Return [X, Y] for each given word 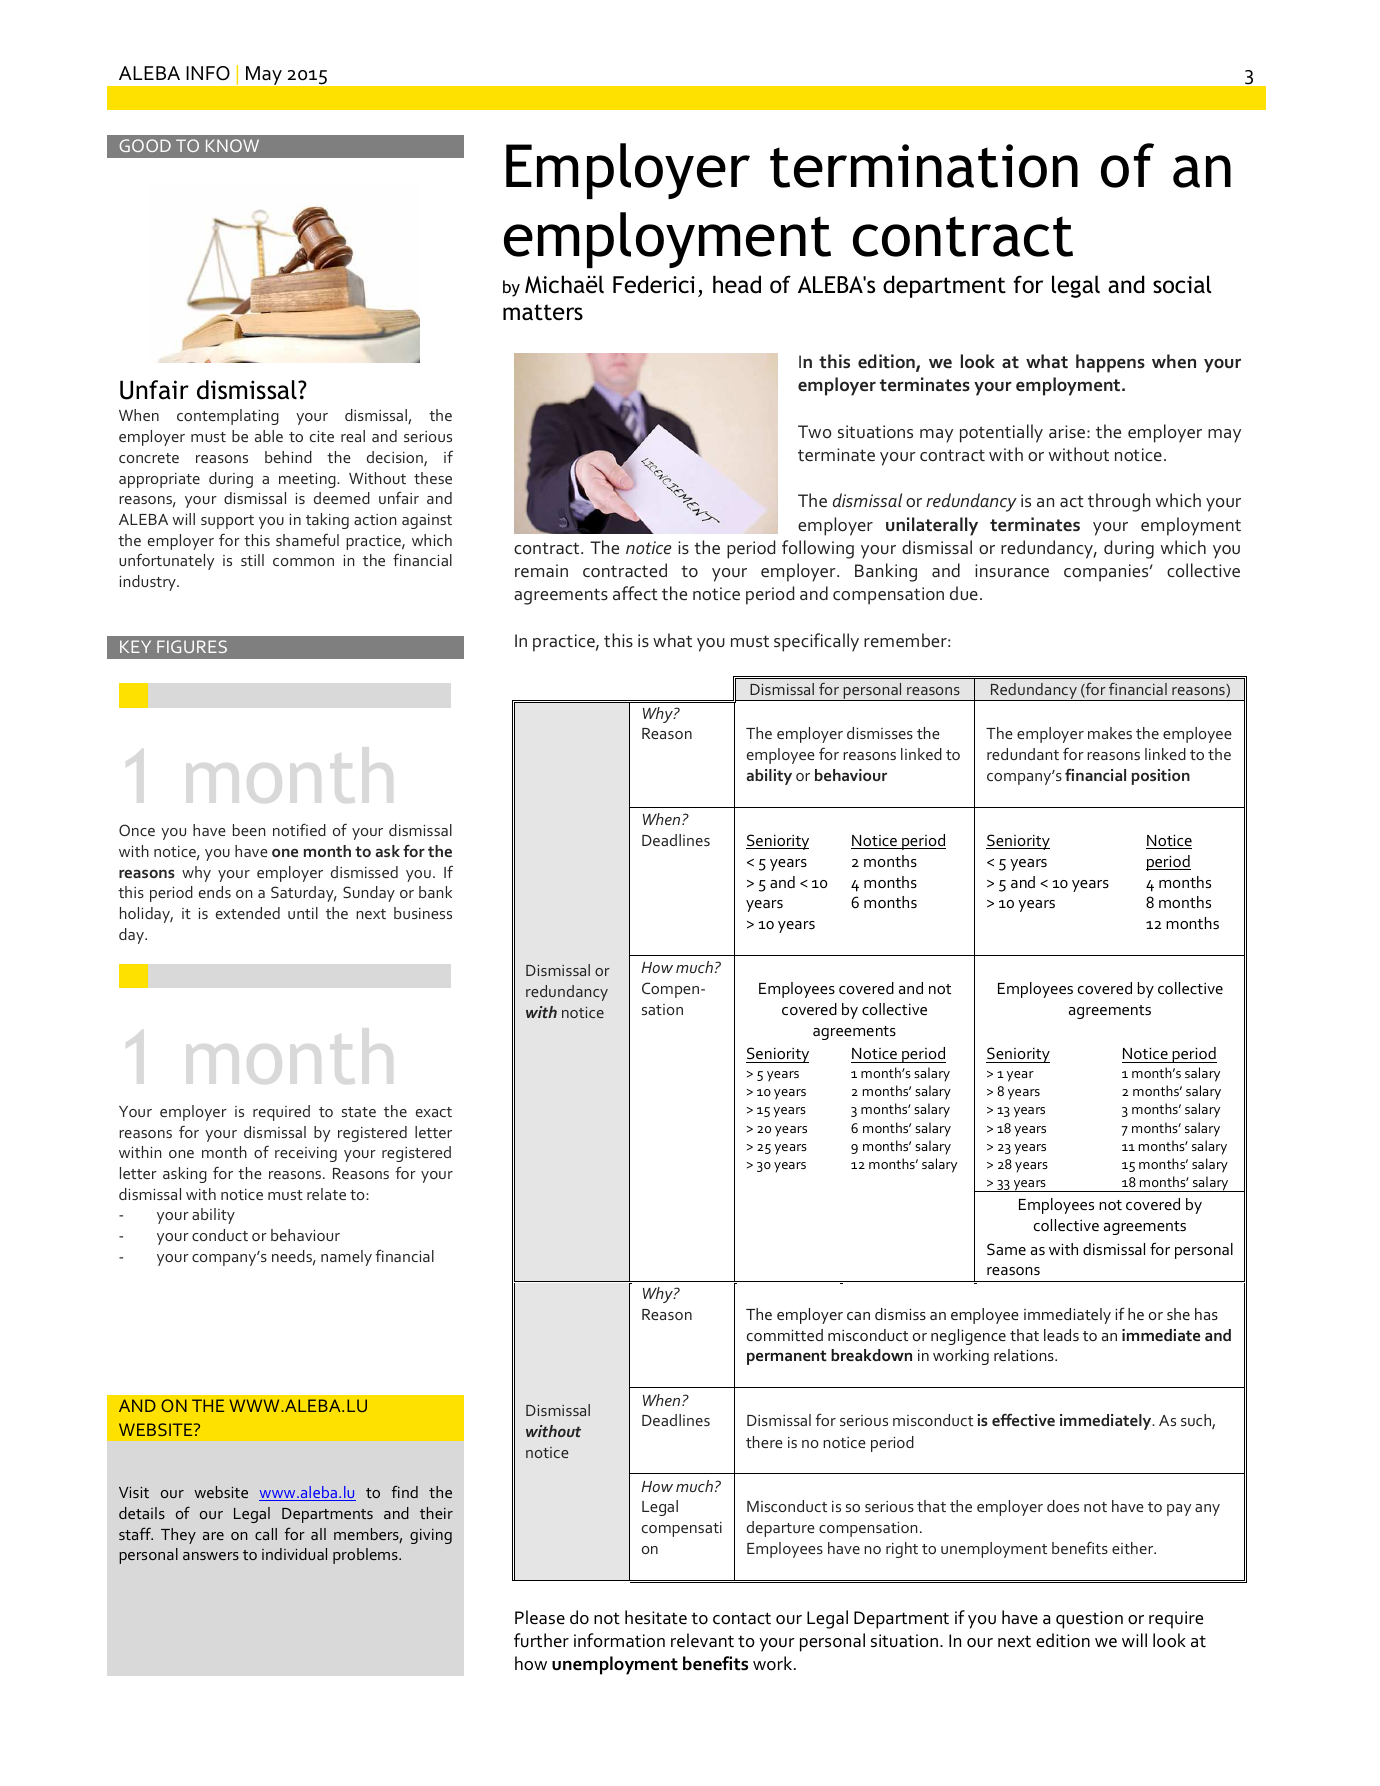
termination [924, 166]
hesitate [656, 1617]
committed [785, 1335]
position [1161, 777]
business [423, 913]
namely [346, 1258]
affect [635, 593]
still [252, 560]
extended [248, 913]
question [1089, 1620]
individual [294, 1554]
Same [1006, 1249]
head [737, 284]
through [1119, 502]
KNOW [232, 145]
